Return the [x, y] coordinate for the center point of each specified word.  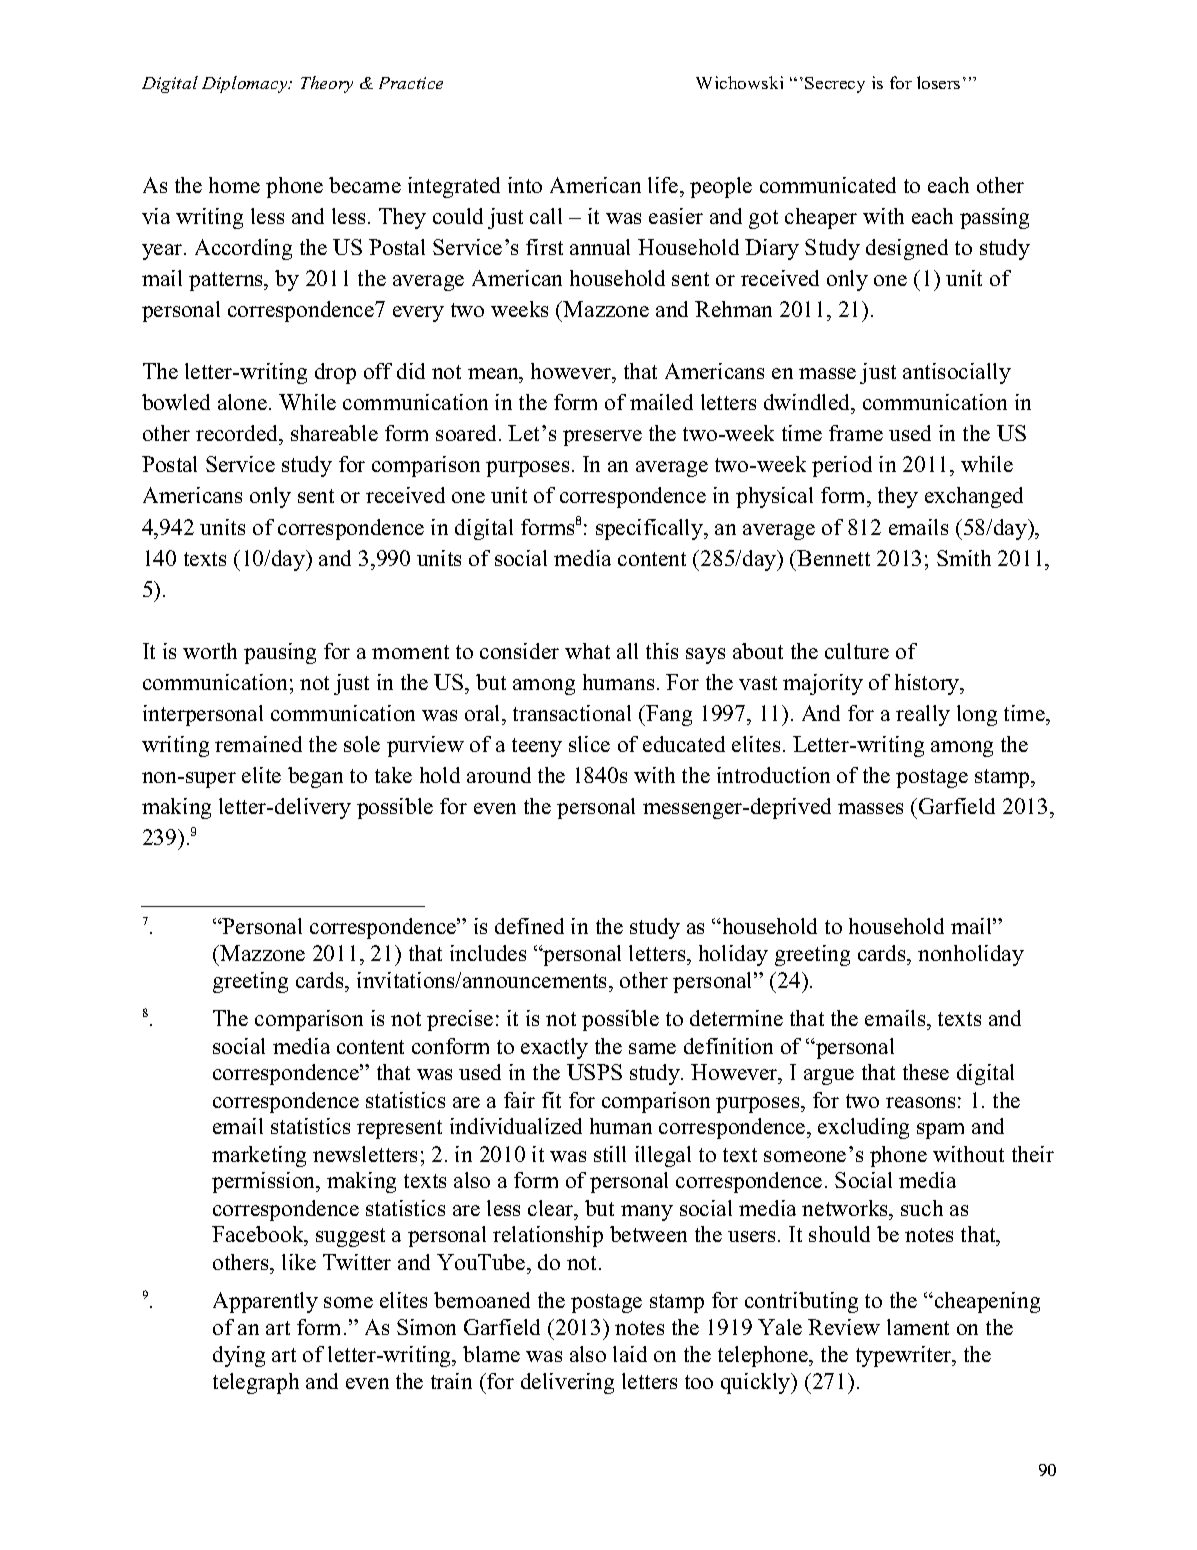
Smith [964, 558]
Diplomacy [246, 84]
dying [239, 1356]
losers [938, 82]
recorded [238, 435]
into [525, 185]
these [926, 1072]
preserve [602, 438]
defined [529, 926]
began [315, 777]
